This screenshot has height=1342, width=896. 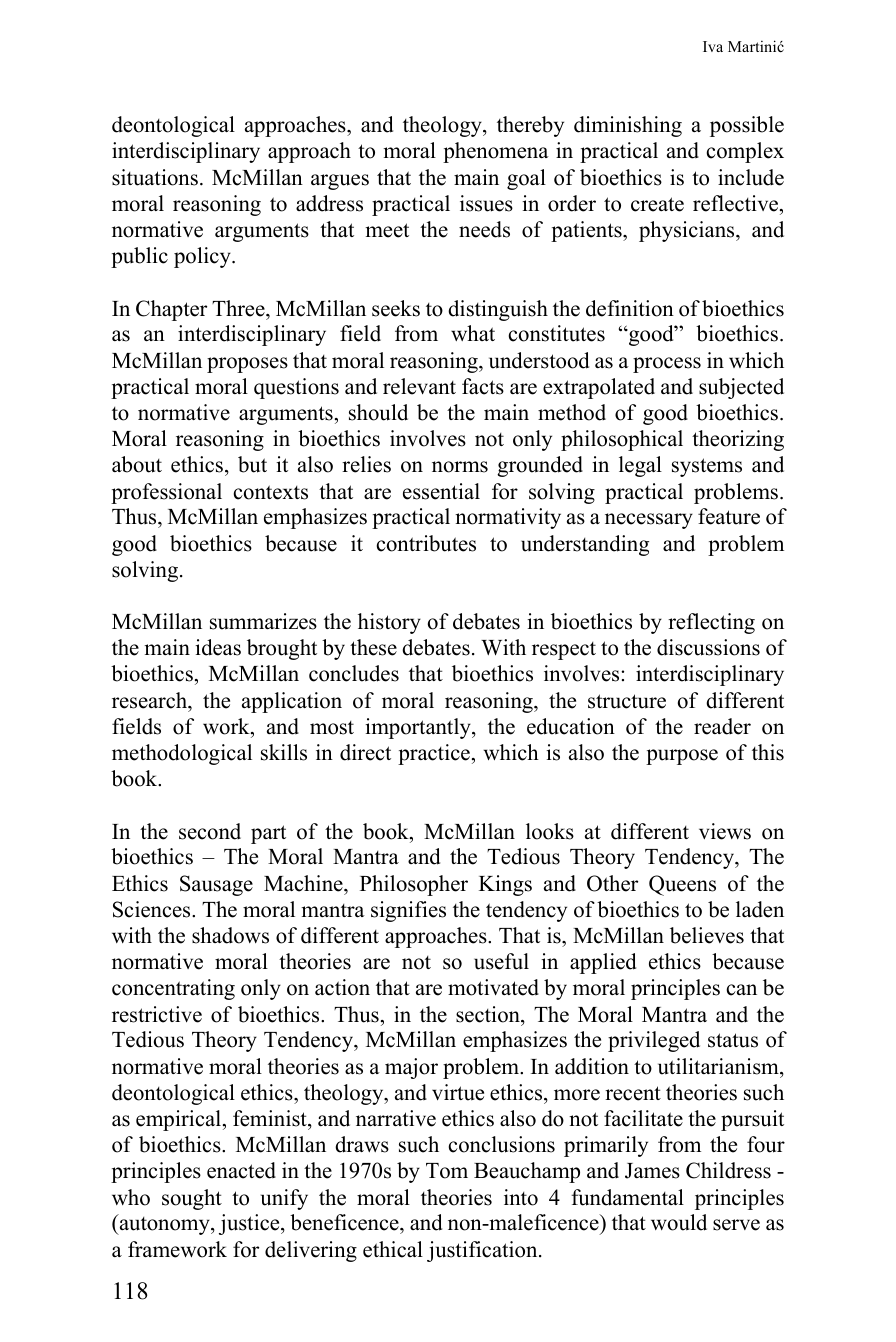 I want to click on phenomena, so click(x=496, y=152).
